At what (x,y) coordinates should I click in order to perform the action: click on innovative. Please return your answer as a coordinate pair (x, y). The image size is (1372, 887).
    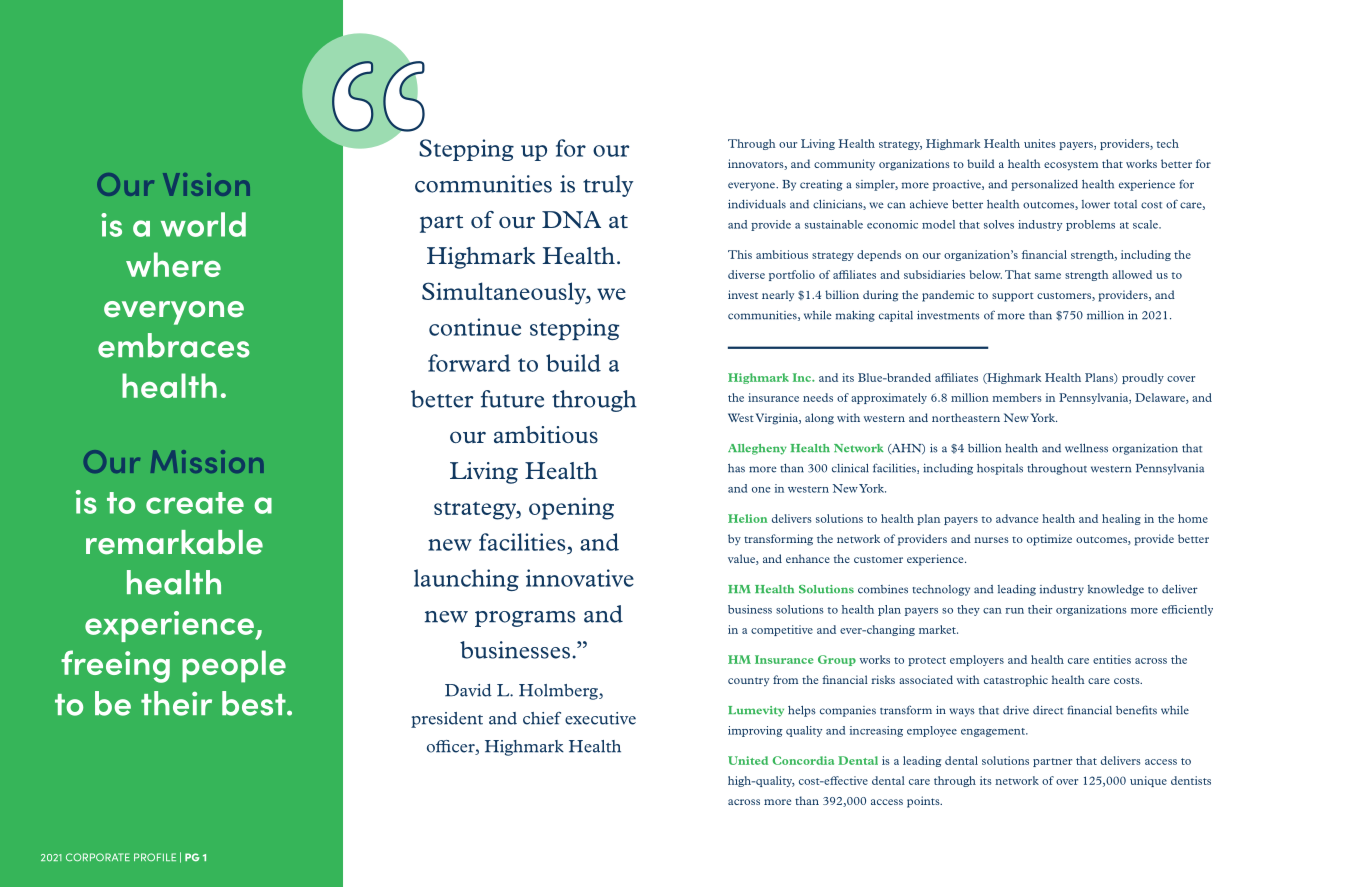
    Looking at the image, I should click on (580, 578).
